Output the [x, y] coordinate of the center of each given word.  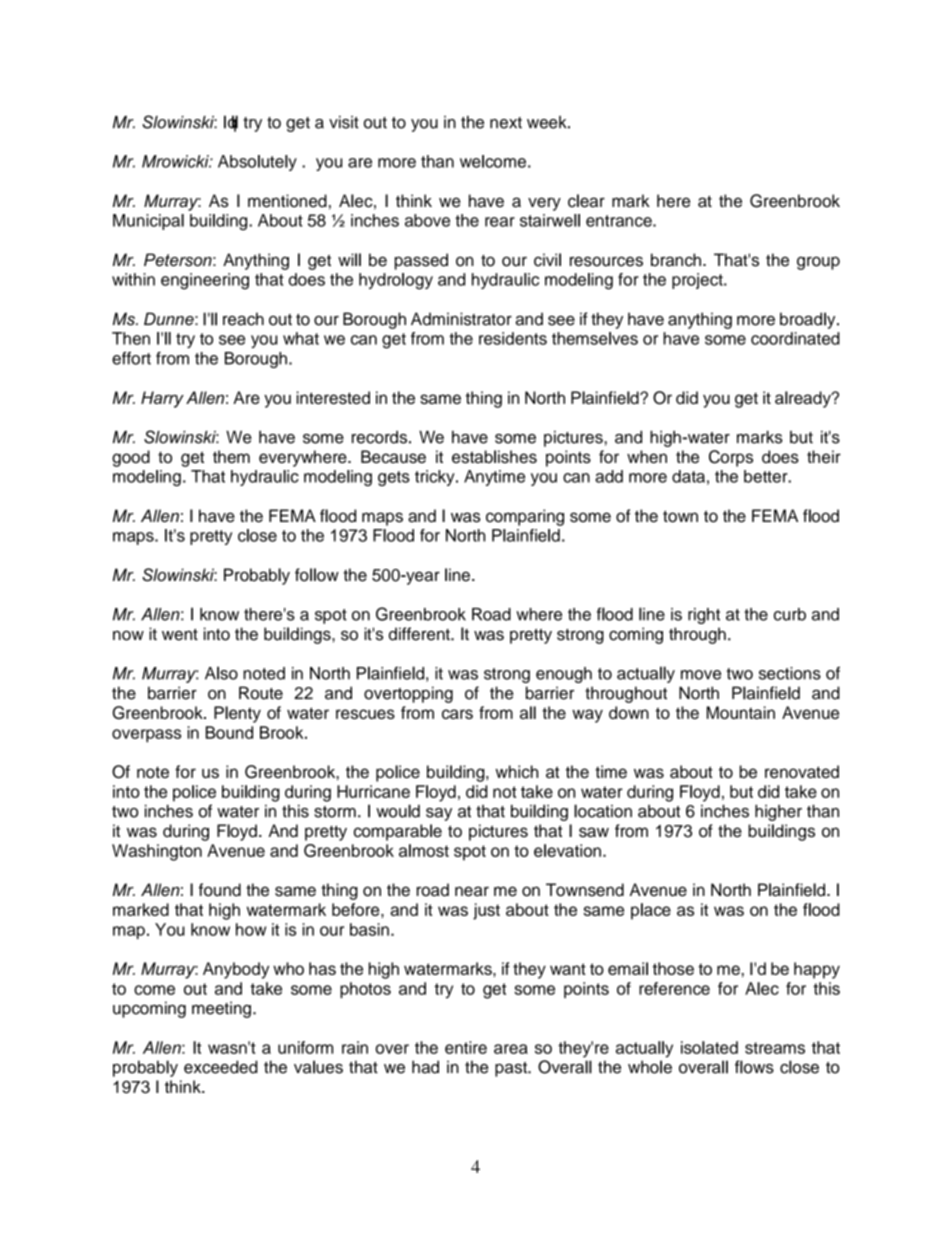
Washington [157, 852]
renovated [802, 771]
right [704, 616]
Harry [162, 399]
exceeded [221, 1067]
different [420, 634]
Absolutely [257, 163]
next [506, 123]
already [804, 399]
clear [586, 201]
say [439, 814]
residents [513, 338]
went [180, 635]
